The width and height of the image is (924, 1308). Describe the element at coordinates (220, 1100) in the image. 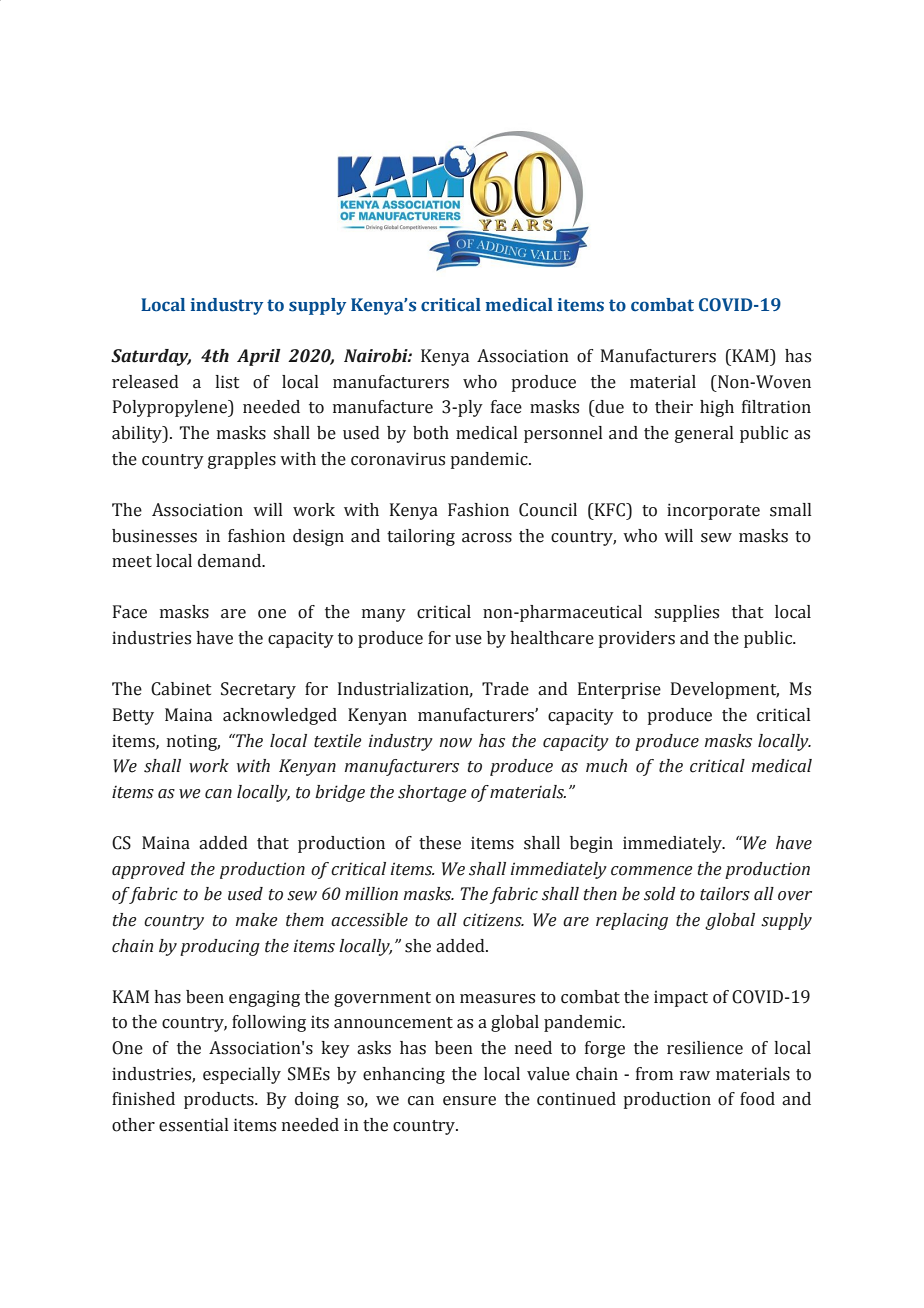

I see `products` at that location.
